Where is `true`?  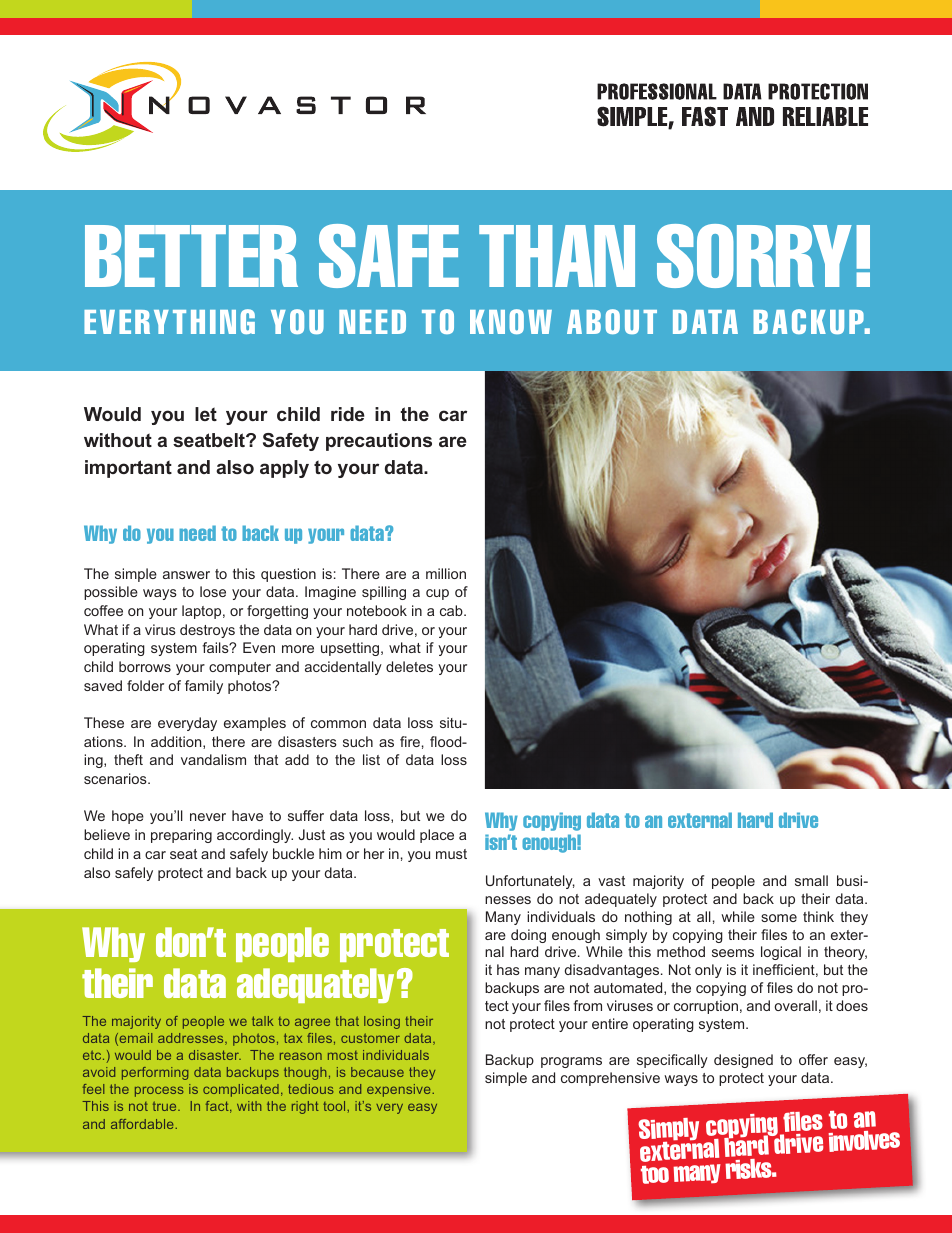
true is located at coordinates (166, 1106).
